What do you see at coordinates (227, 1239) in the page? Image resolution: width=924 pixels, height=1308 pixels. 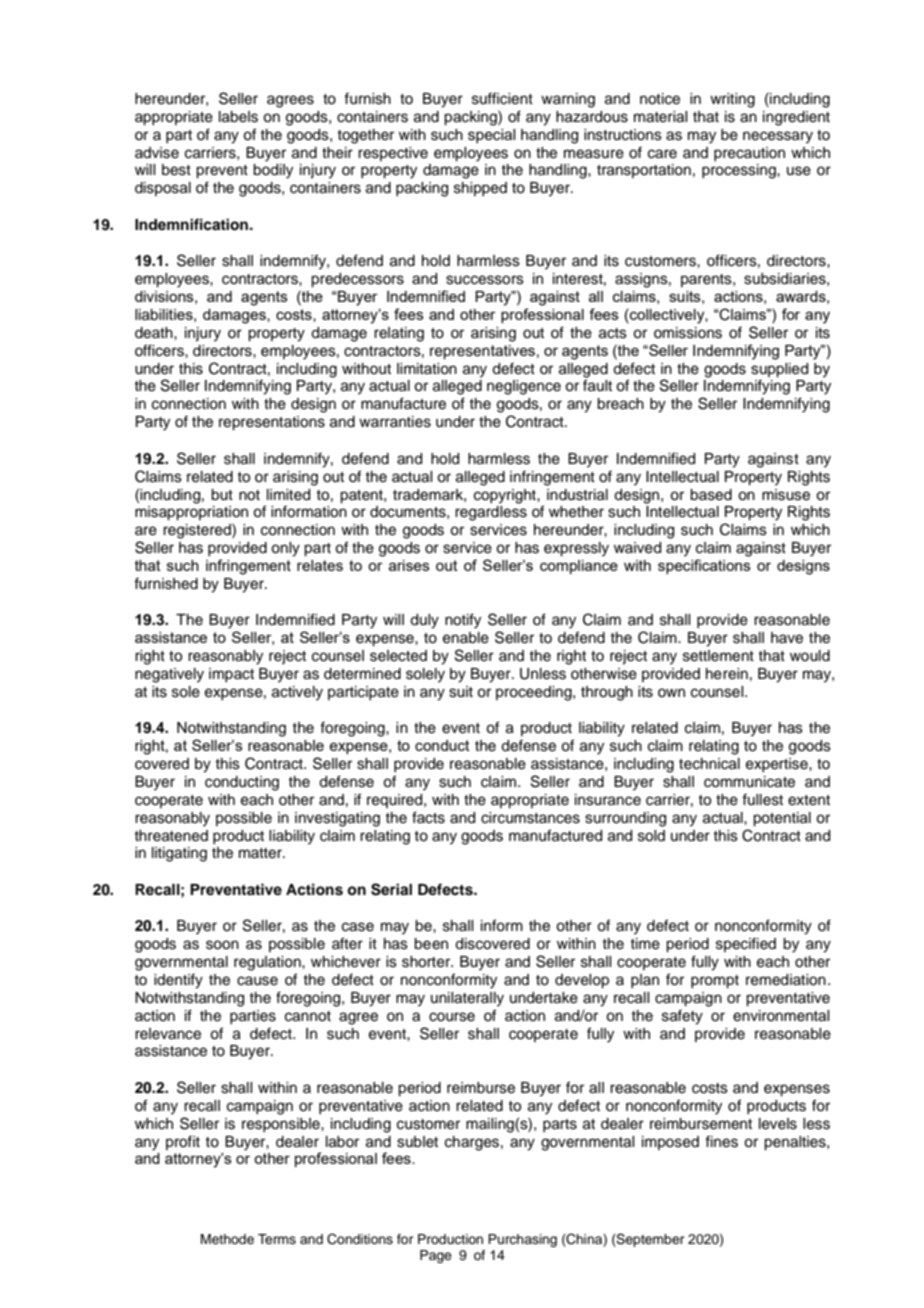 I see `Methode` at bounding box center [227, 1239].
